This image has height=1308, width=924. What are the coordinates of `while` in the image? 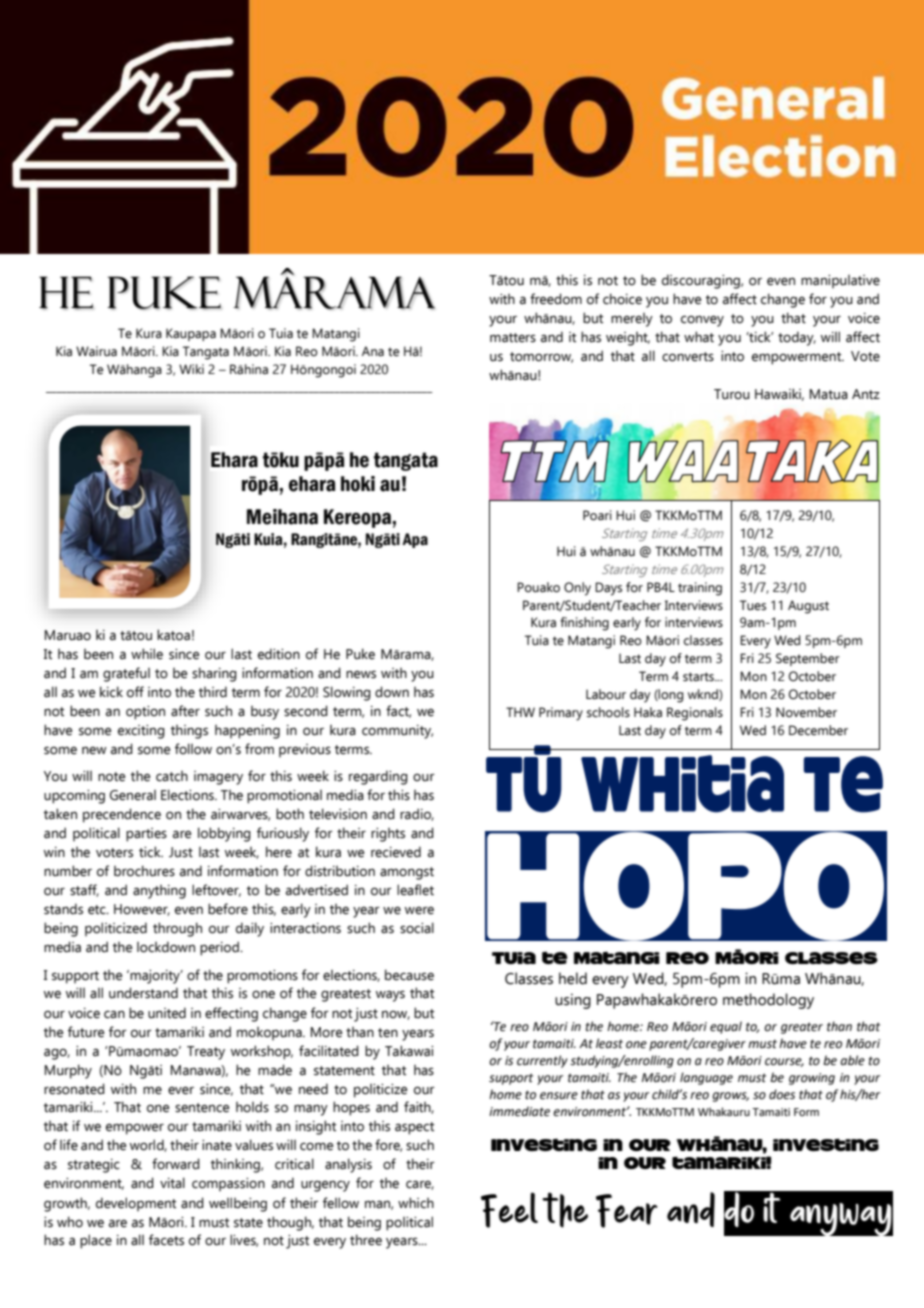 It's located at (147, 654).
